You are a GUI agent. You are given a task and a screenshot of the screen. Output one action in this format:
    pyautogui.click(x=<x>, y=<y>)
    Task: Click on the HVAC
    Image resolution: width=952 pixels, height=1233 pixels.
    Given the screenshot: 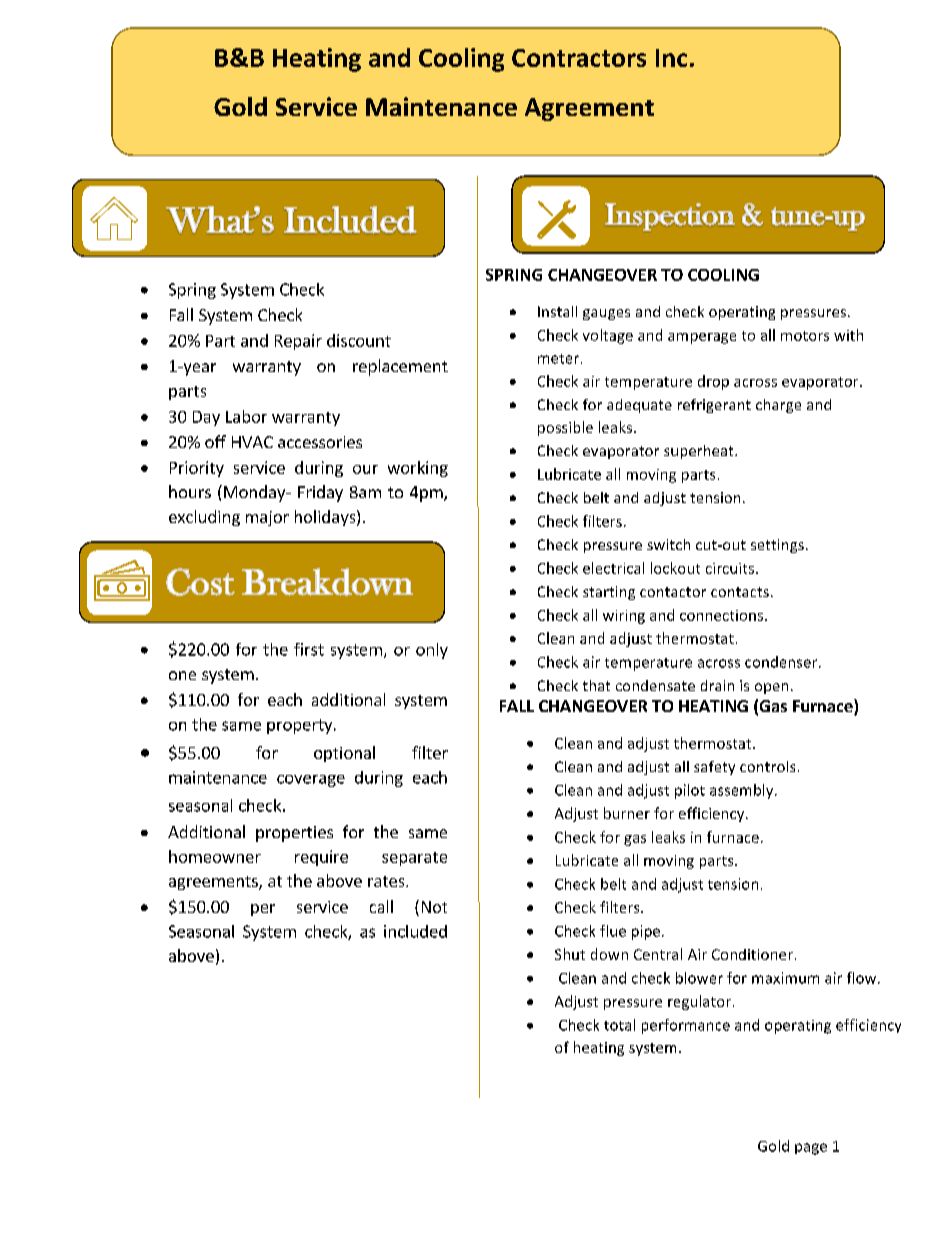 What is the action you would take?
    pyautogui.click(x=252, y=442)
